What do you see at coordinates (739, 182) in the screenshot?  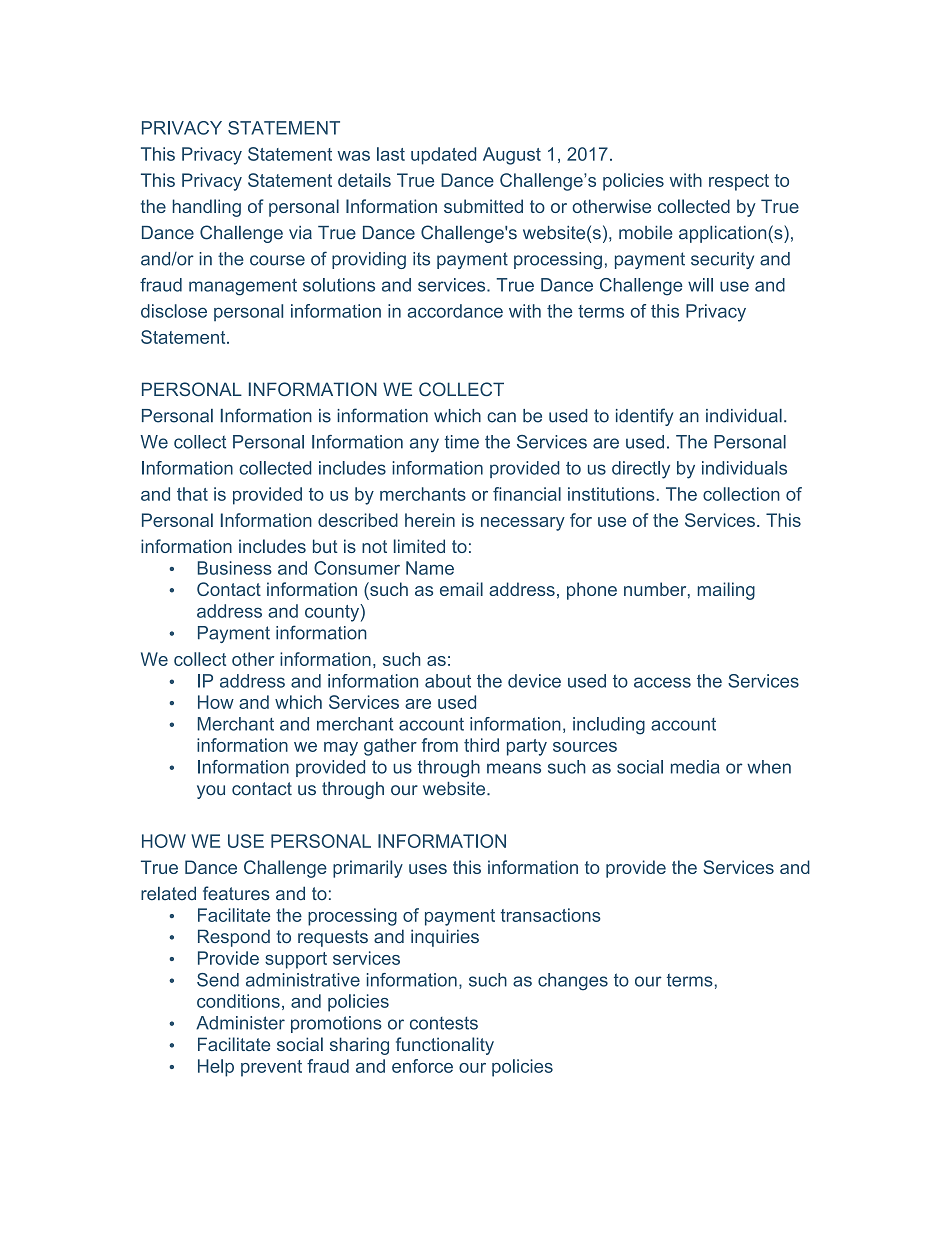 I see `respect` at bounding box center [739, 182].
